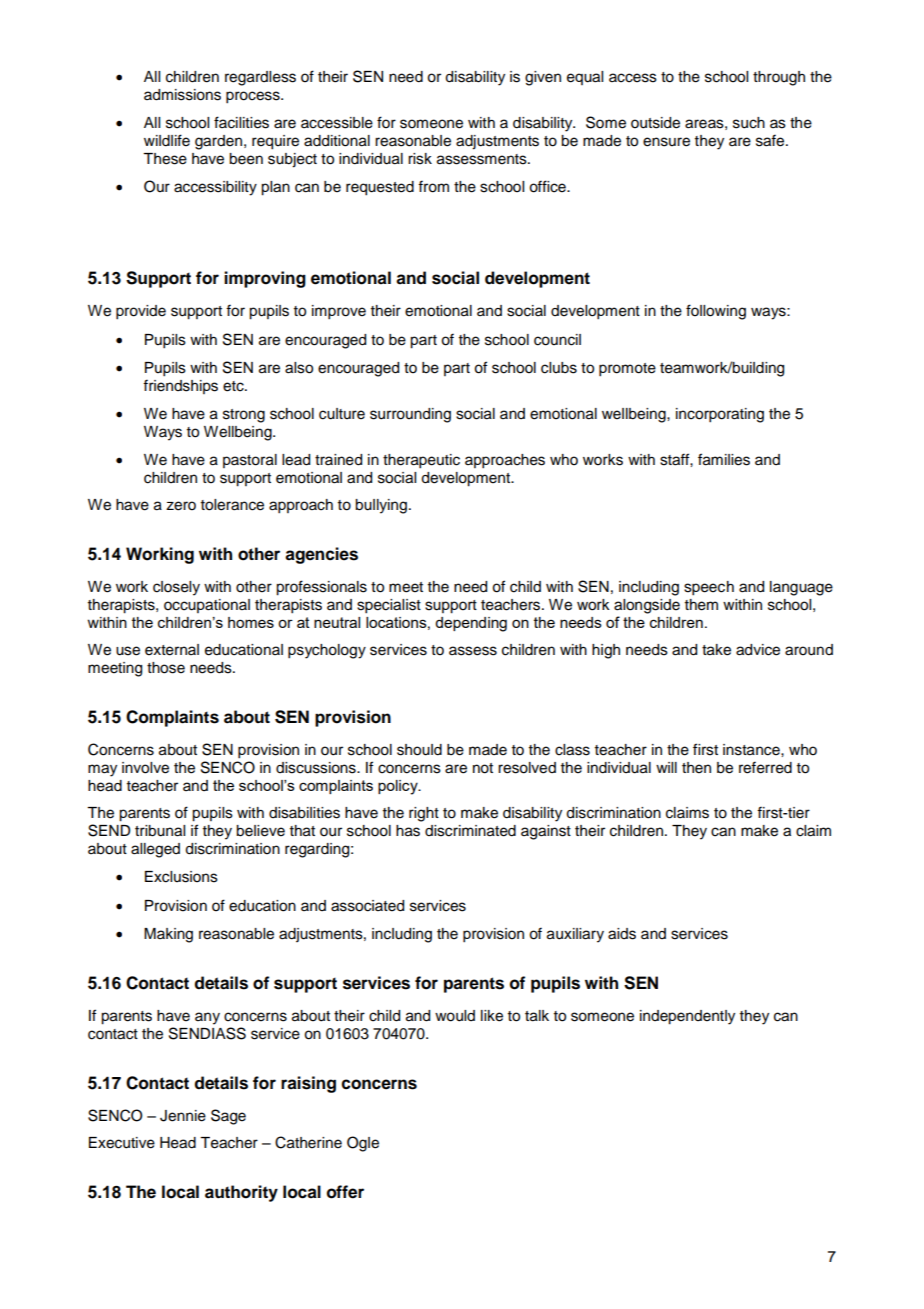 The image size is (924, 1309). Describe the element at coordinates (363, 1144) in the screenshot. I see `Ogle` at that location.
